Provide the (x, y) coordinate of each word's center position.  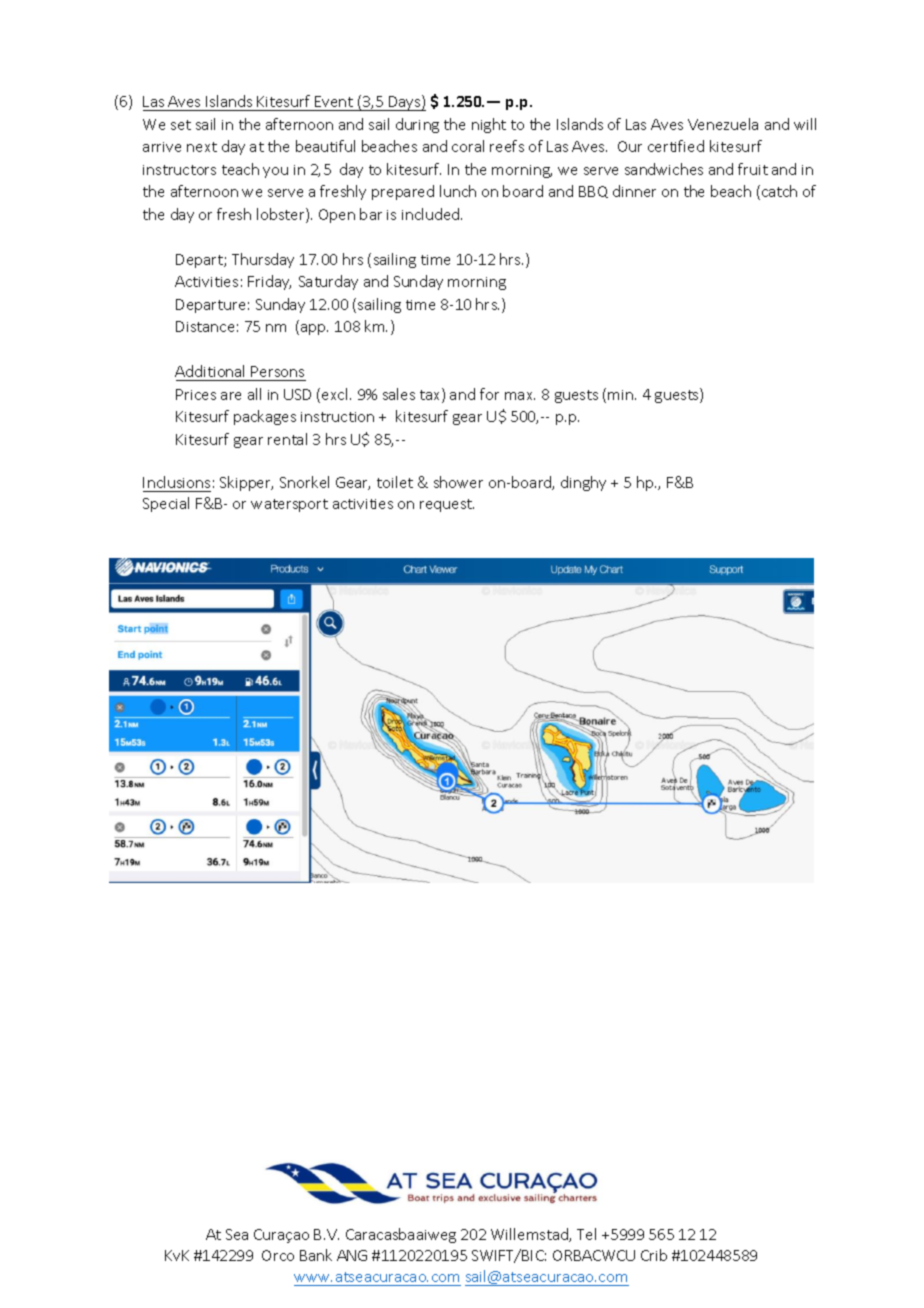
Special (166, 504)
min (622, 395)
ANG (352, 1255)
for (489, 394)
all (254, 394)
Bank (316, 1255)
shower (458, 482)
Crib (654, 1255)
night (489, 125)
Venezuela (723, 124)
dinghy (583, 483)
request (447, 505)
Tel (586, 1234)
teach (240, 169)
